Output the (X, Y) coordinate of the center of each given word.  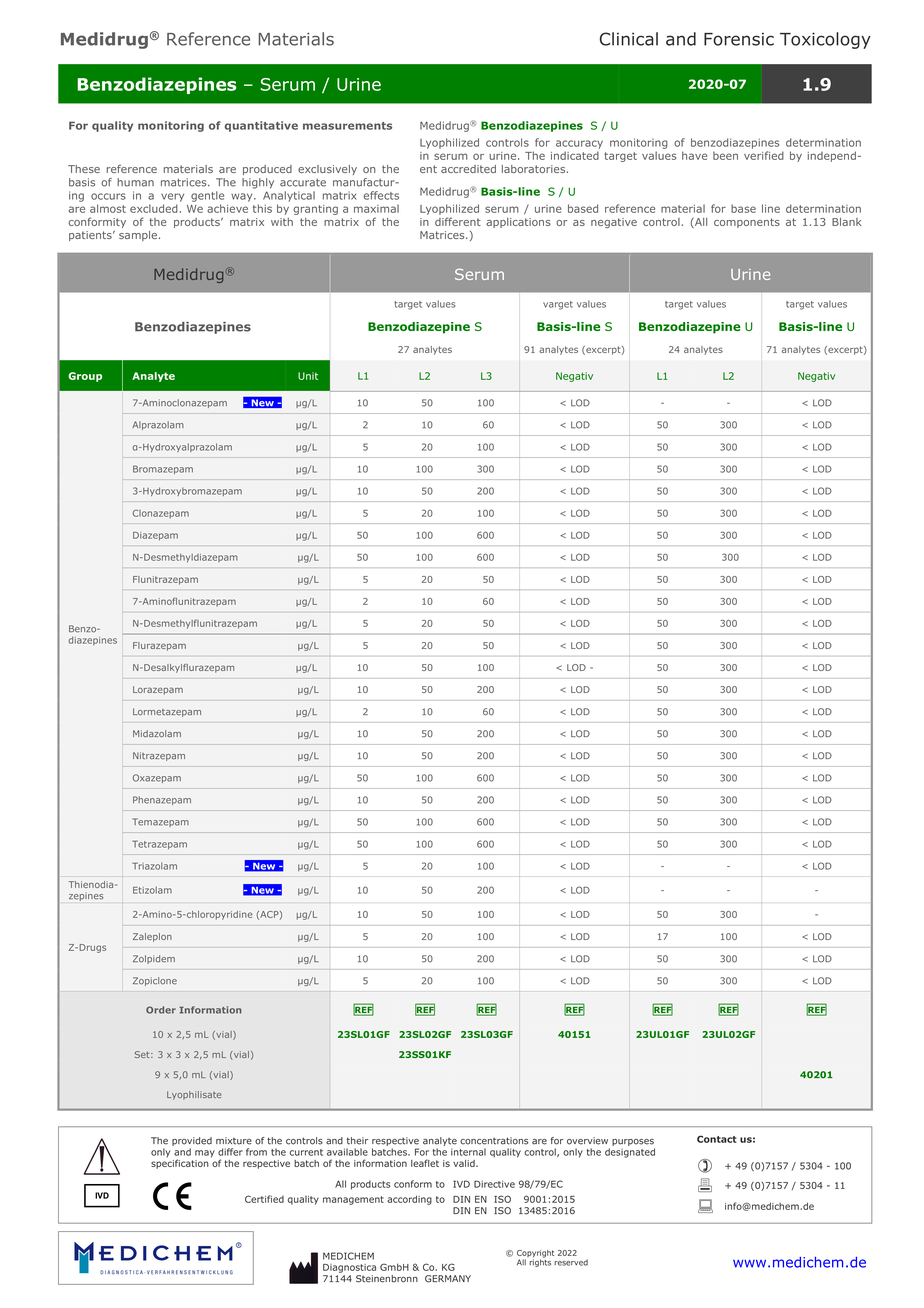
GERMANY (448, 1279)
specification (180, 1164)
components (747, 223)
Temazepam (160, 822)
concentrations (494, 1141)
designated (630, 1153)
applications (518, 223)
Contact (717, 1139)
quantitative (261, 126)
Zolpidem (154, 959)
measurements (347, 126)
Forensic (739, 39)
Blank (847, 222)
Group (85, 377)
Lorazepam (158, 690)
